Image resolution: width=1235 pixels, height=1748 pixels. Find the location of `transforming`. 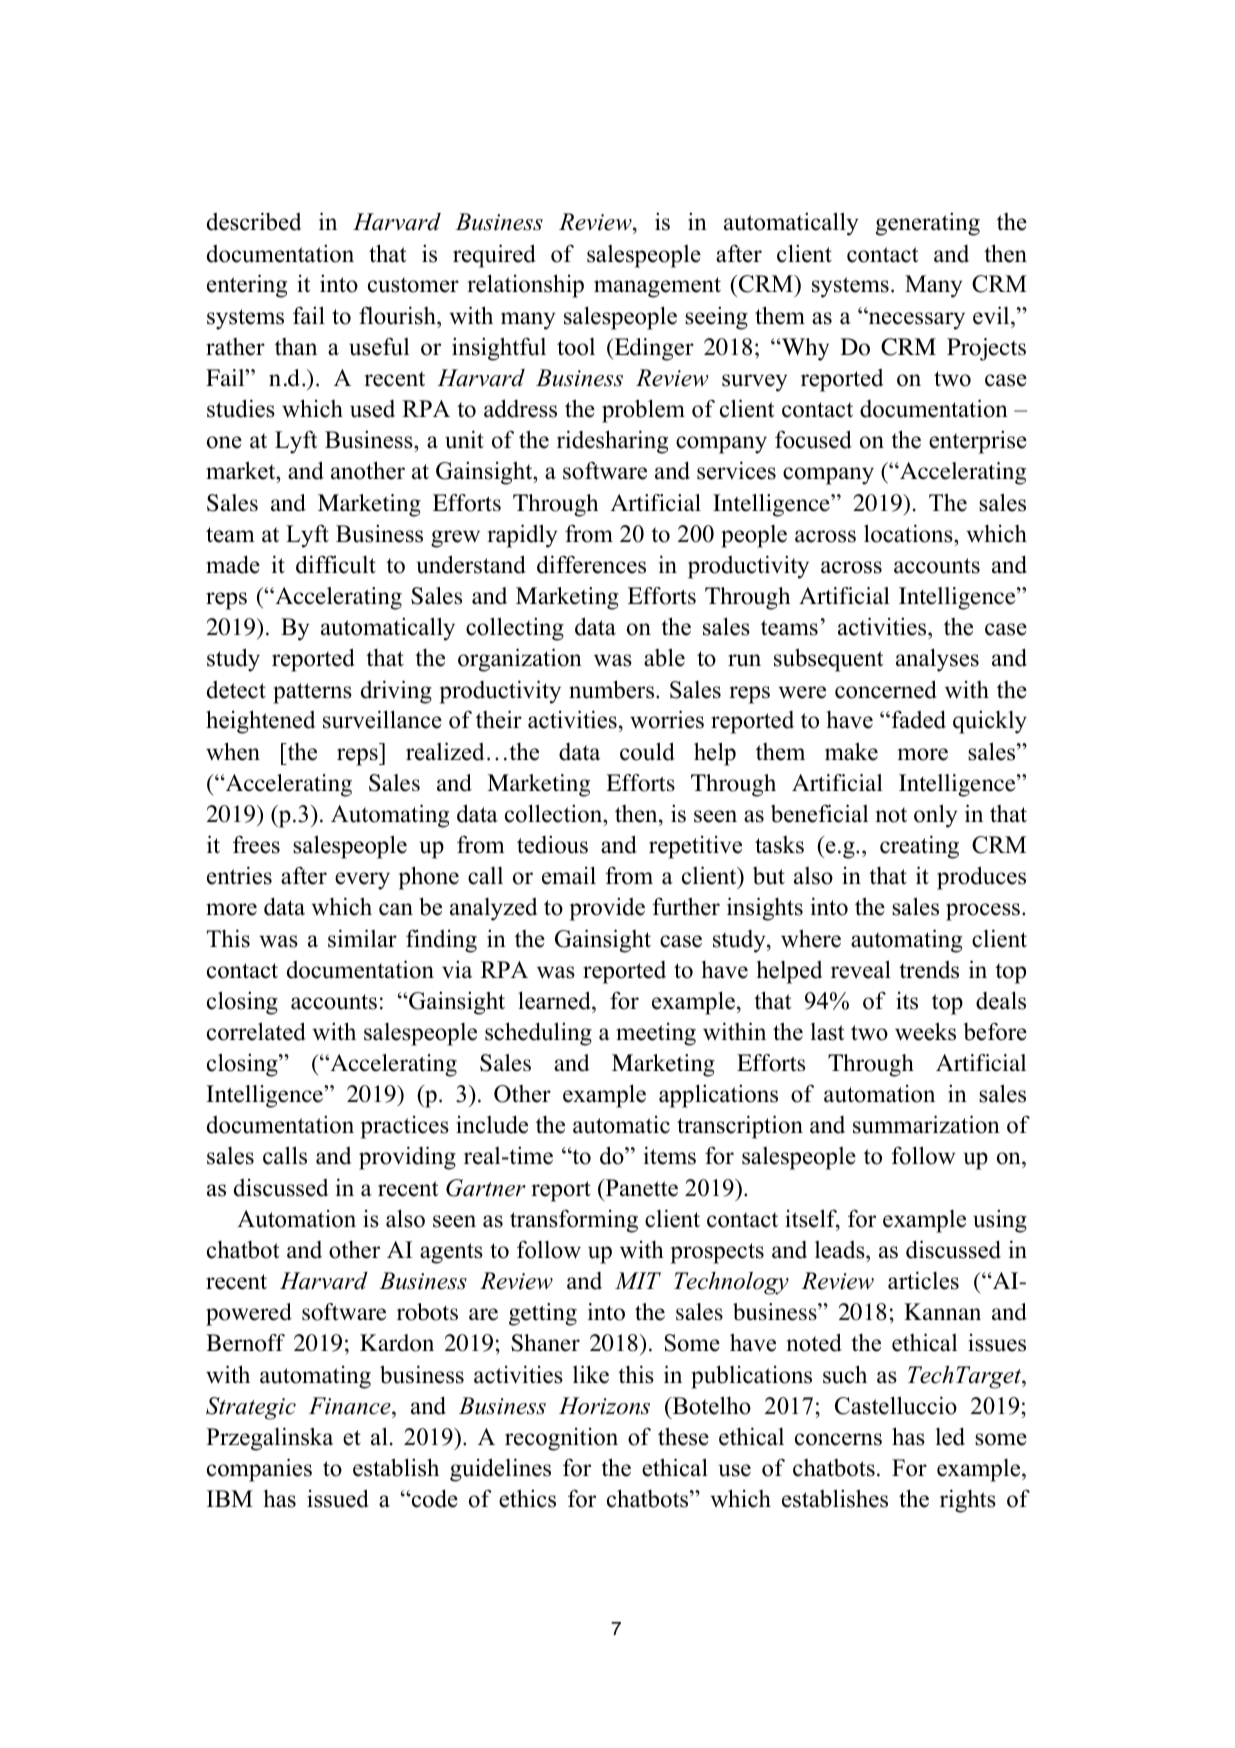

transforming is located at coordinates (574, 1221).
